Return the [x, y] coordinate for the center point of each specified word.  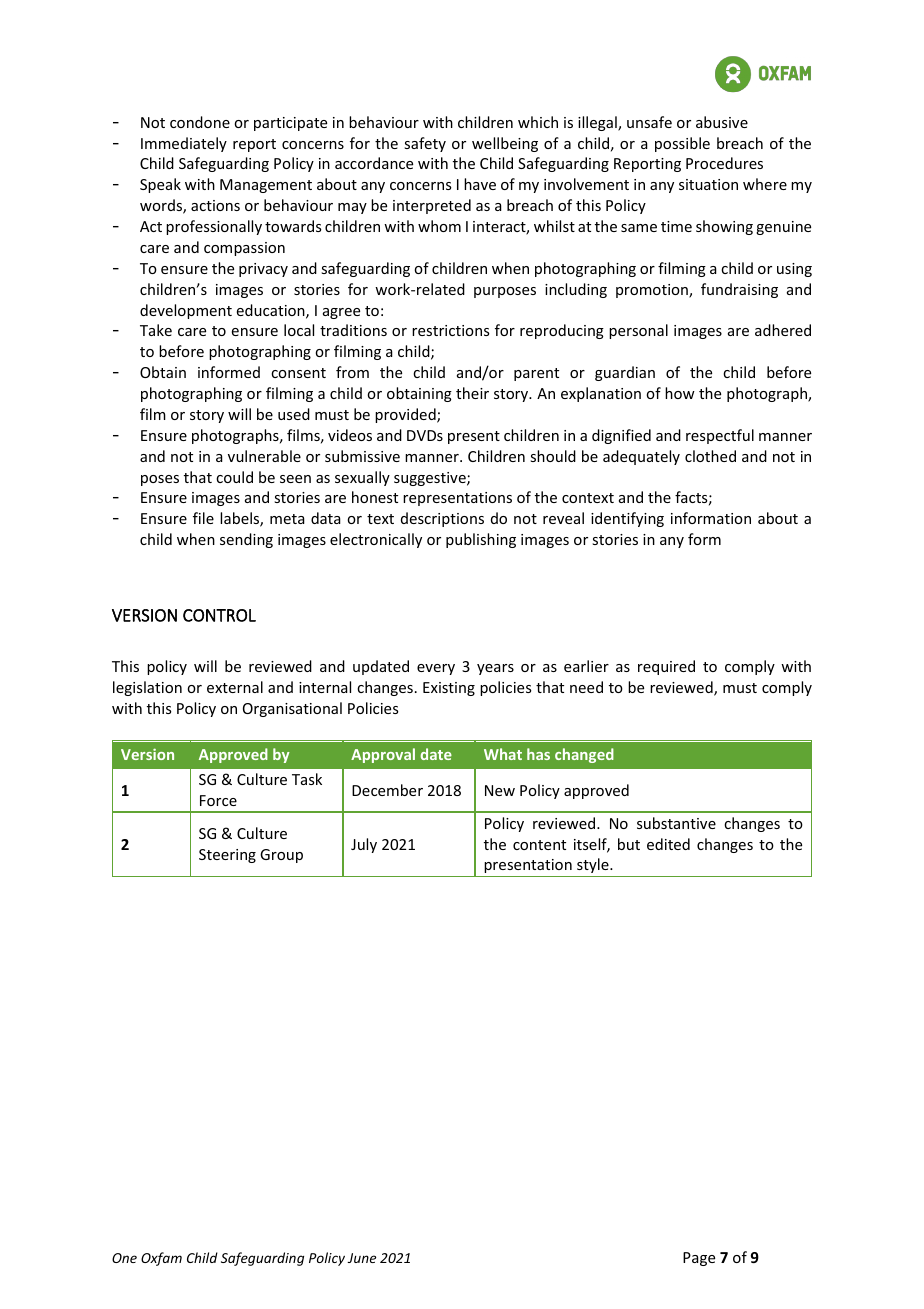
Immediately [184, 144]
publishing [481, 540]
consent [298, 373]
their [472, 393]
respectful [720, 436]
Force [218, 800]
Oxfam [161, 1259]
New [500, 790]
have [480, 184]
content [539, 845]
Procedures [724, 163]
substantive [676, 823]
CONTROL [219, 615]
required [666, 667]
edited [668, 844]
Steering [227, 856]
